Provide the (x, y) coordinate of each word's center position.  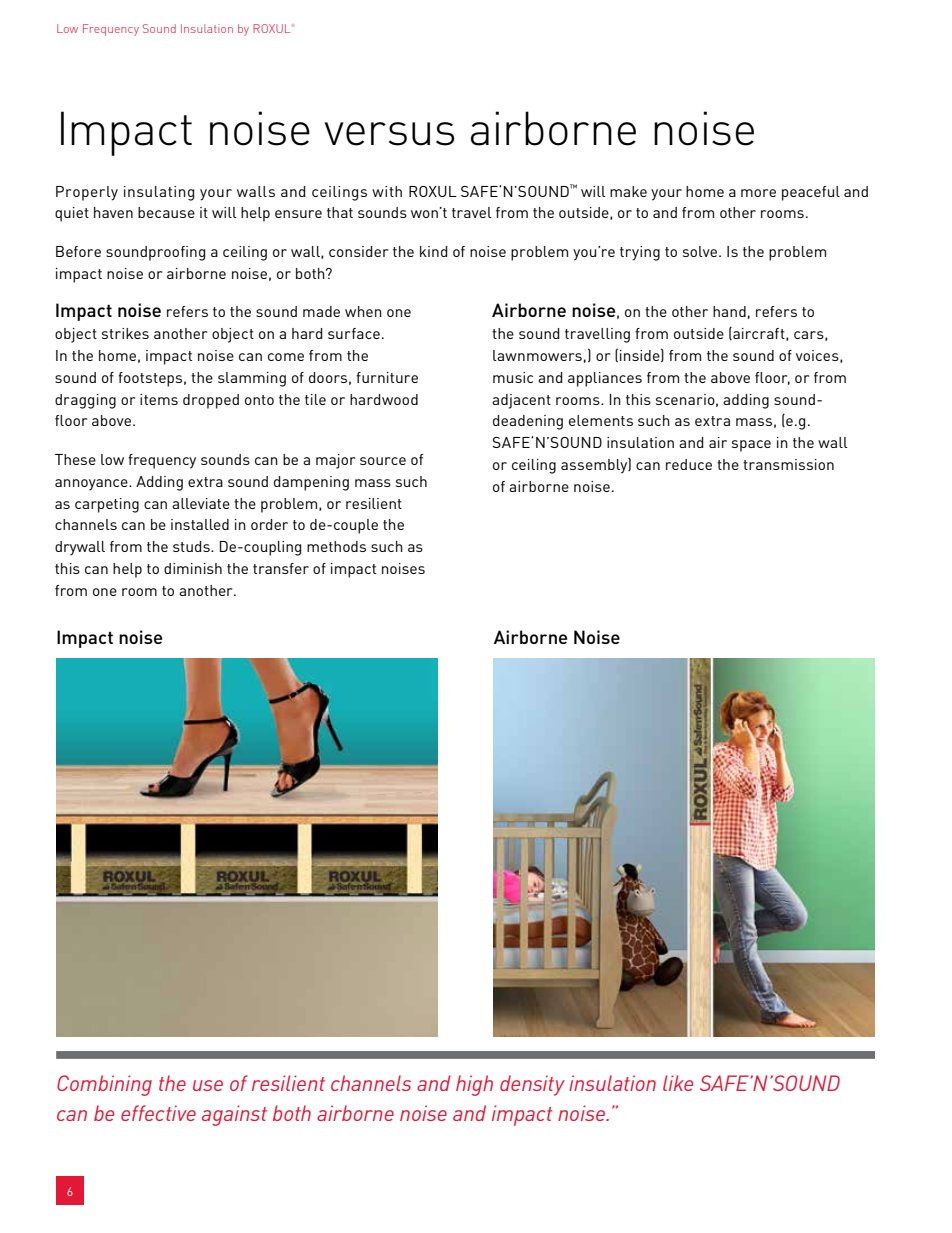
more (758, 193)
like (678, 1083)
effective (158, 1113)
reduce (689, 464)
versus (390, 134)
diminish (193, 568)
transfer (281, 568)
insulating (159, 193)
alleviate (201, 503)
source (383, 461)
